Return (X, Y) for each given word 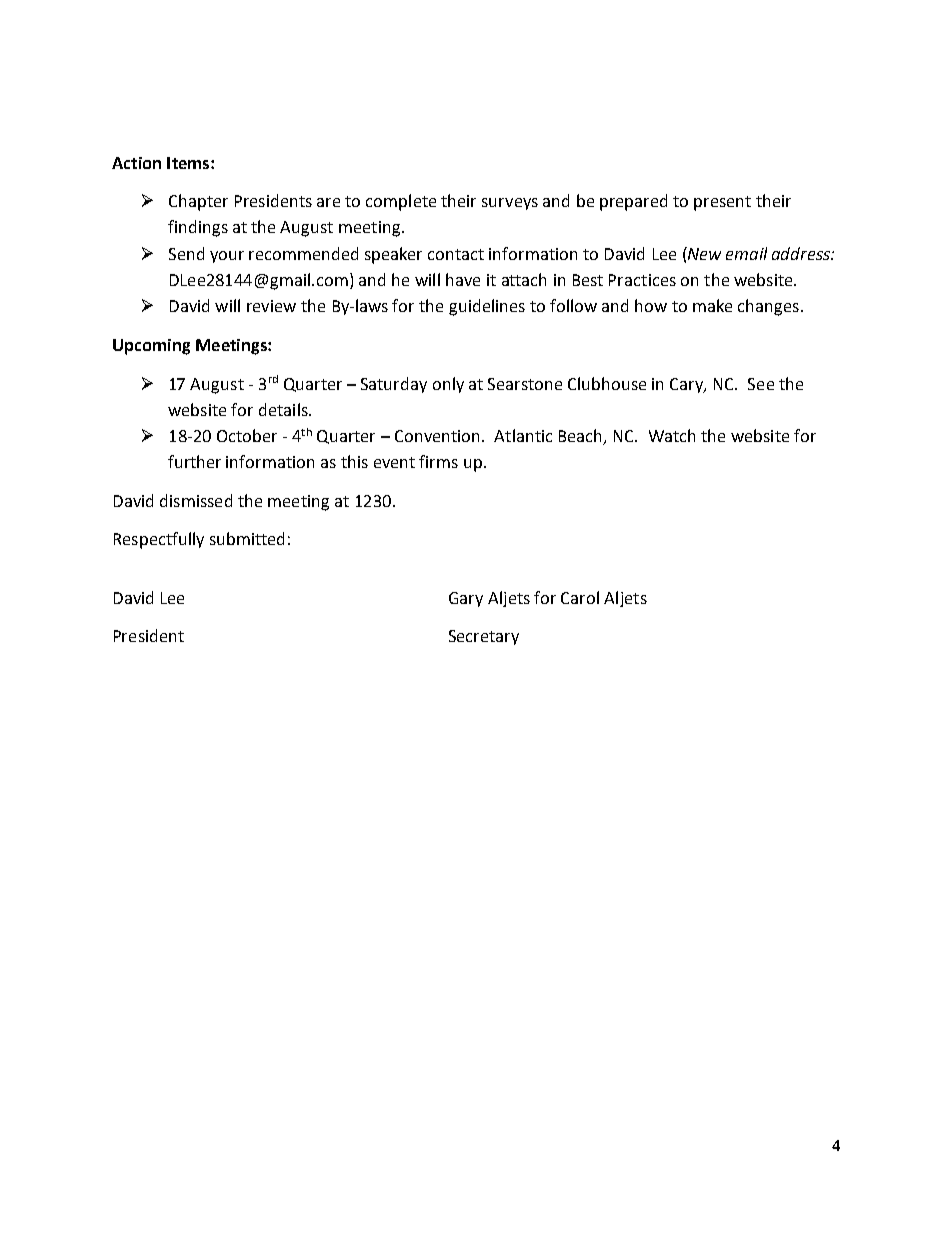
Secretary (484, 637)
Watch (672, 435)
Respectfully (159, 540)
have (463, 279)
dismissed (196, 500)
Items (189, 163)
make (712, 305)
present (722, 203)
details (284, 409)
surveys (510, 204)
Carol (580, 597)
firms (438, 461)
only (448, 385)
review (271, 306)
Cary (688, 385)
